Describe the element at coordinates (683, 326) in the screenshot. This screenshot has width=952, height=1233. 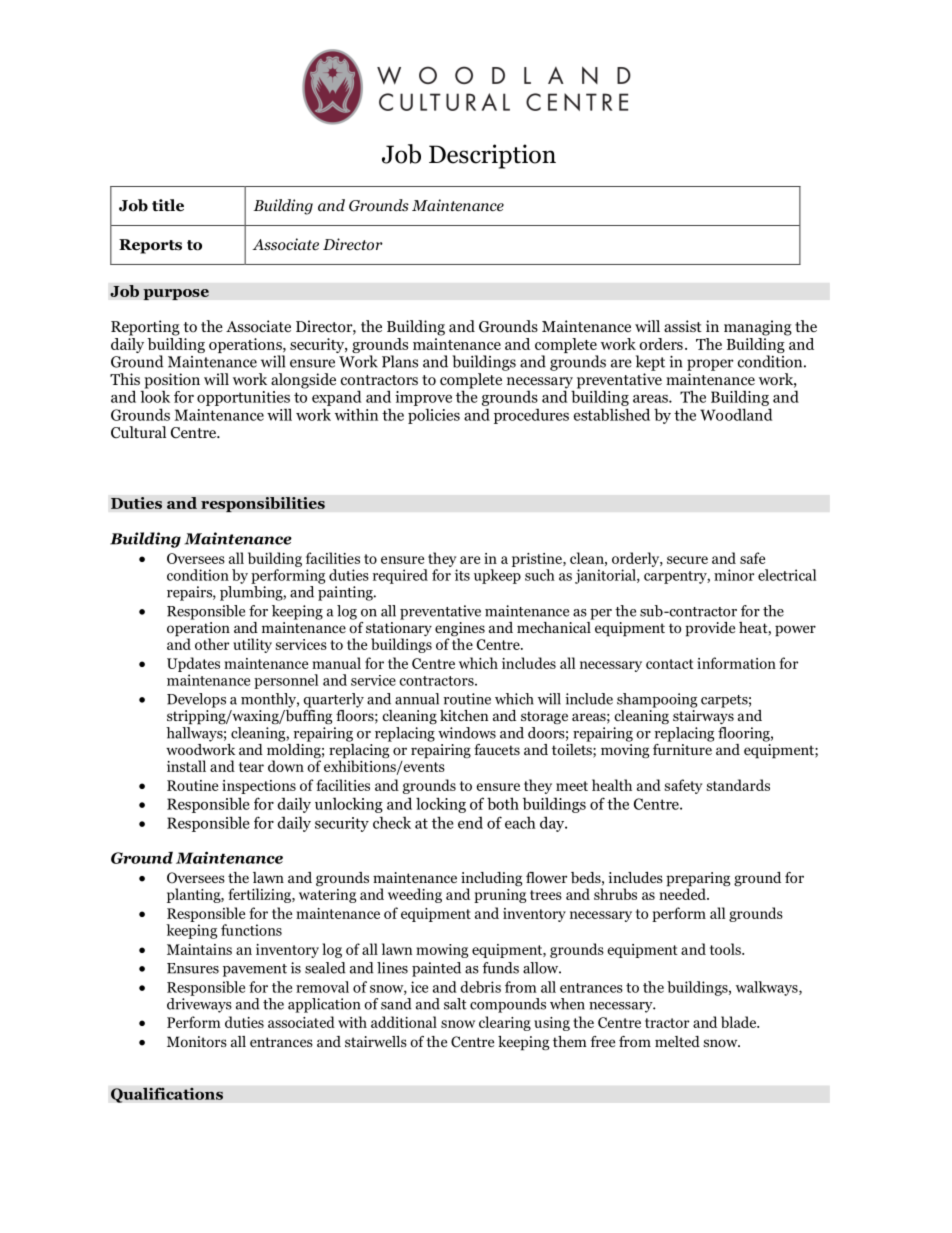
I see `assist` at that location.
